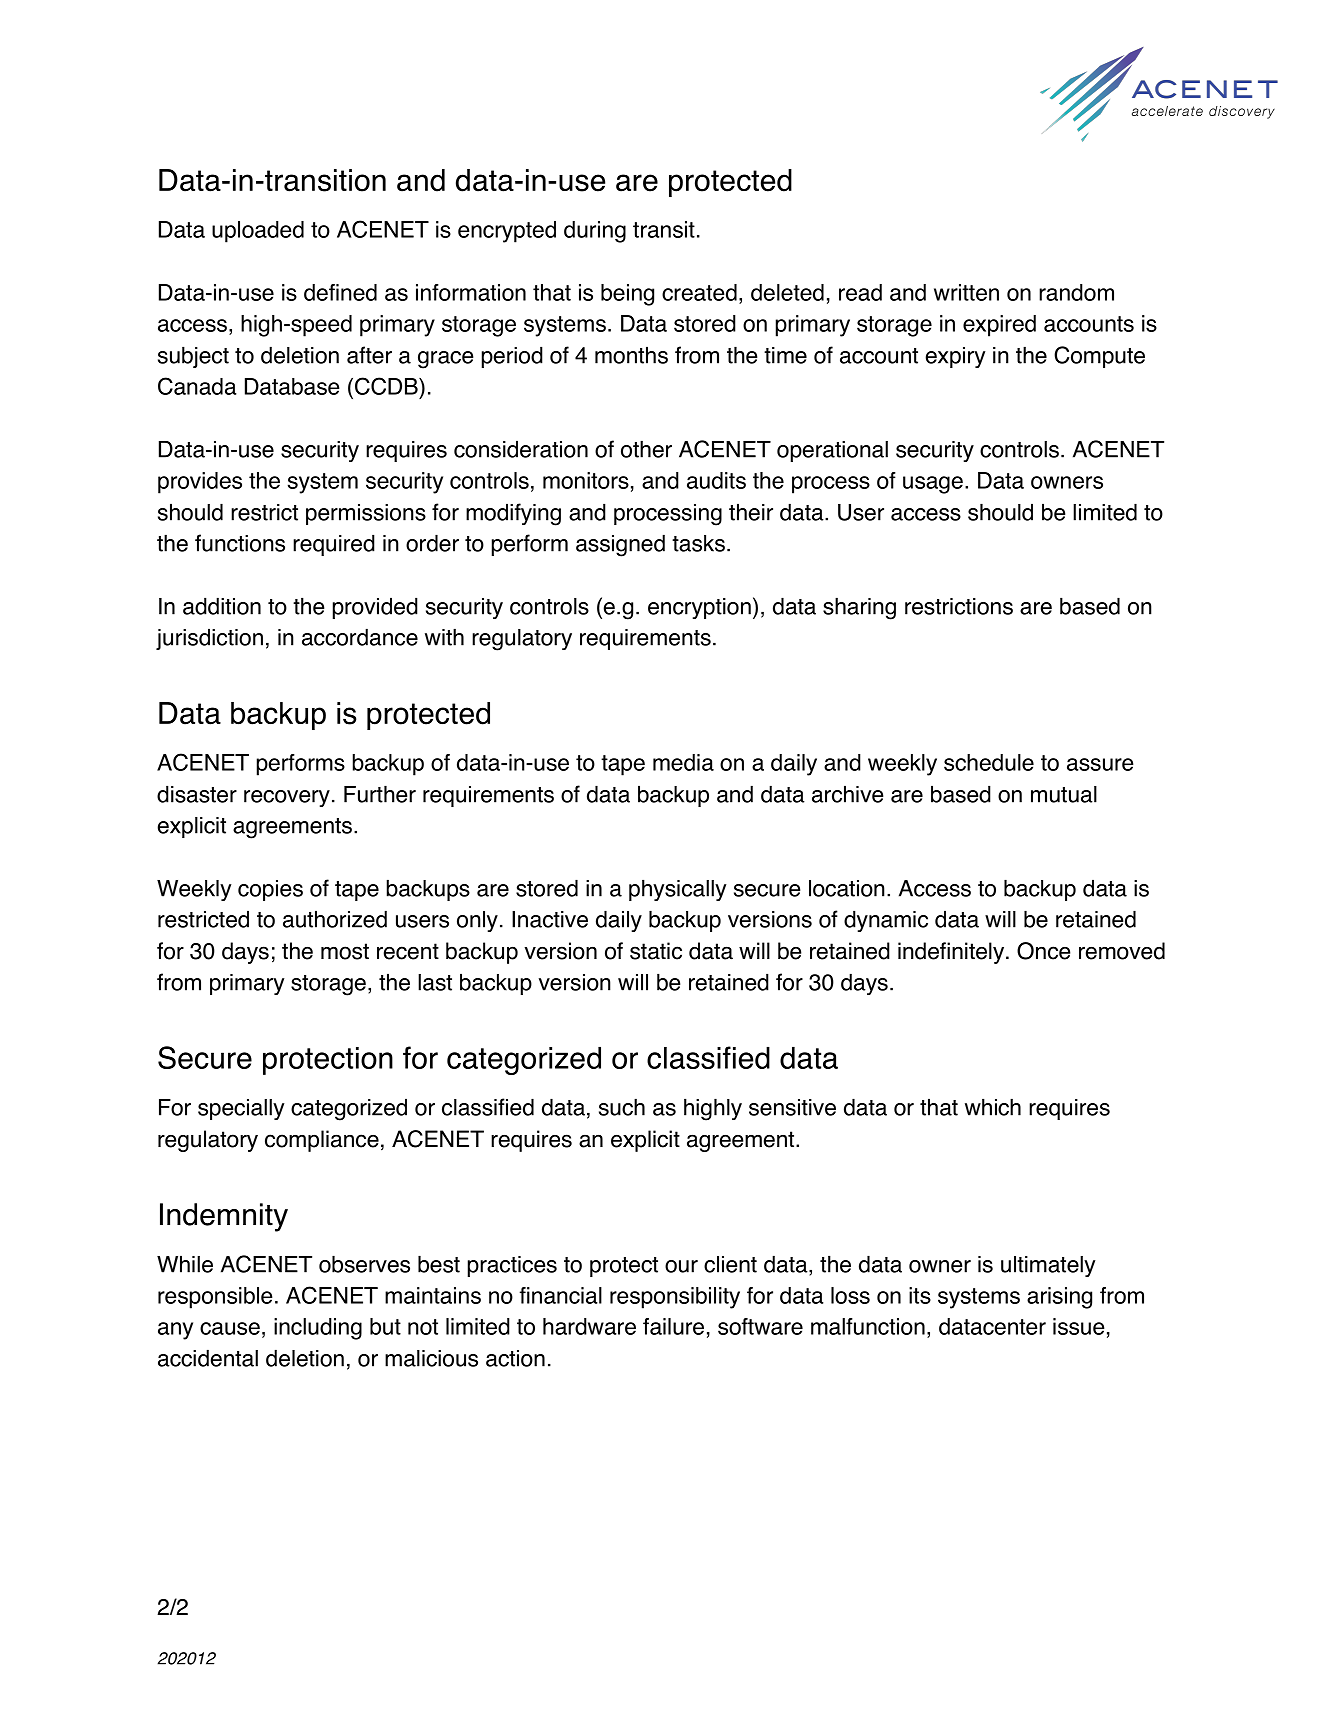  What do you see at coordinates (258, 232) in the page?
I see `uploaded` at bounding box center [258, 232].
